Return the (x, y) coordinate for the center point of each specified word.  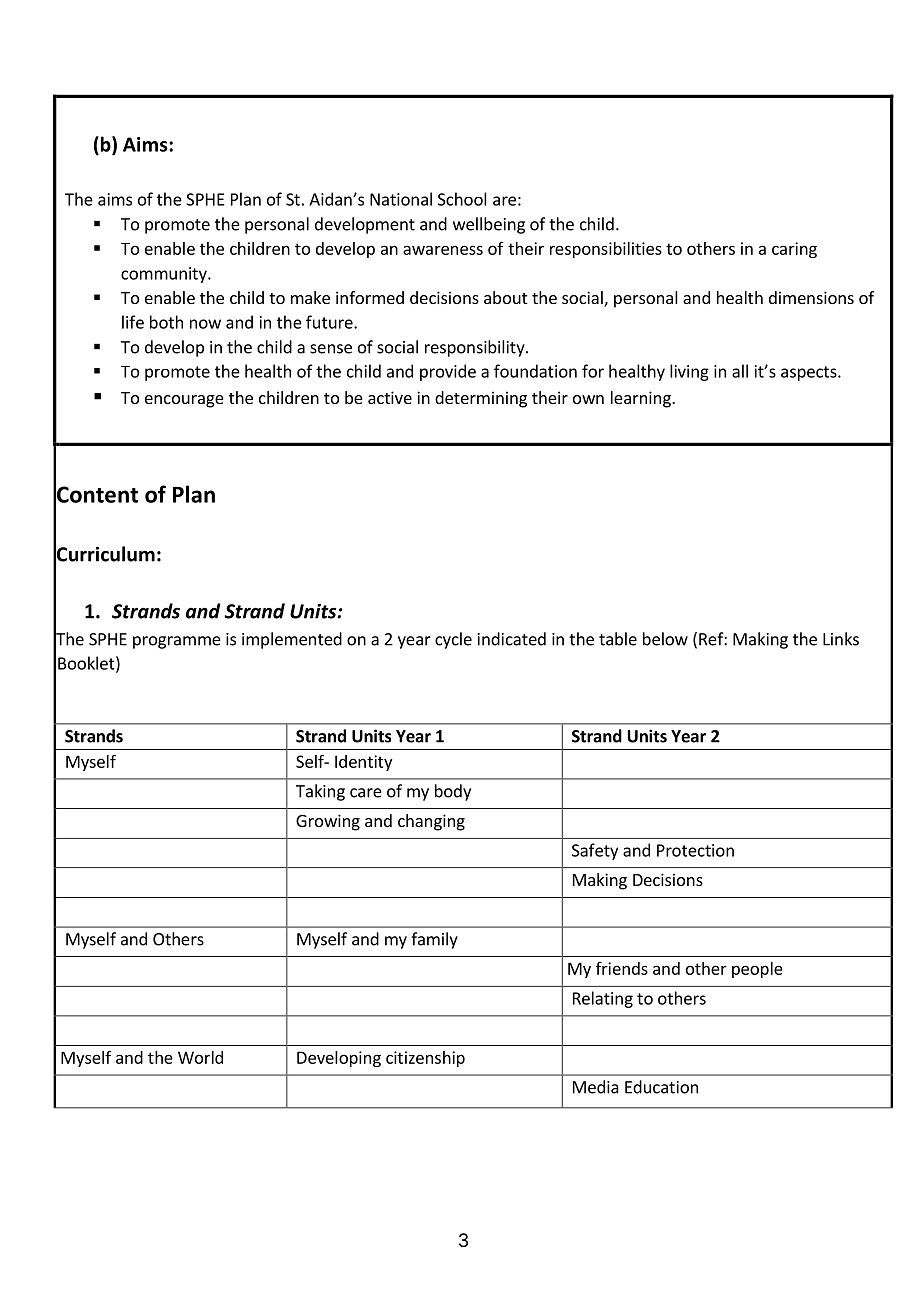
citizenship (425, 1059)
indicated (512, 639)
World (200, 1057)
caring (794, 250)
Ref (712, 639)
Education (661, 1087)
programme (177, 642)
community (165, 275)
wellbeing (489, 225)
